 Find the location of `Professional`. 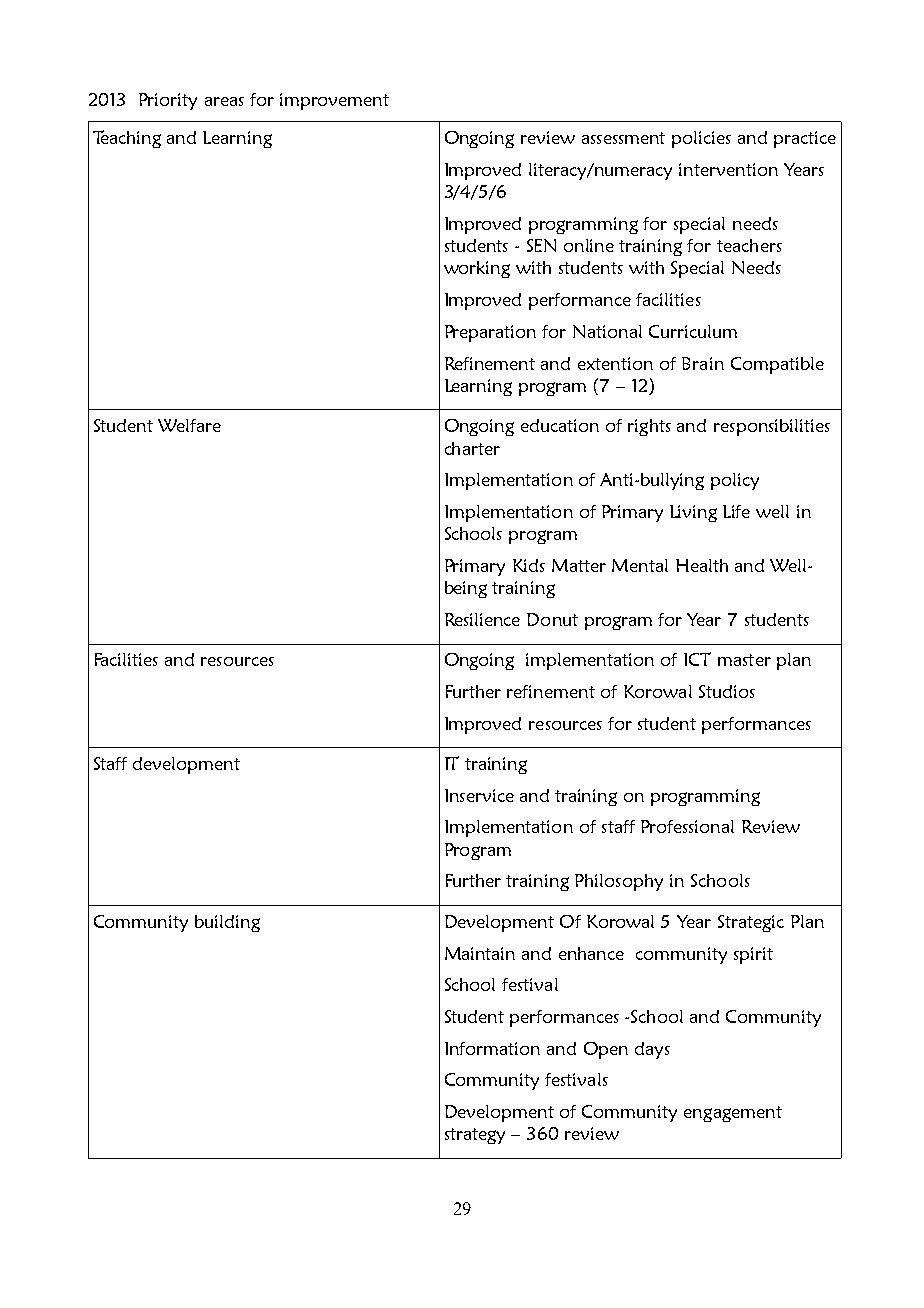

Professional is located at coordinates (687, 826).
